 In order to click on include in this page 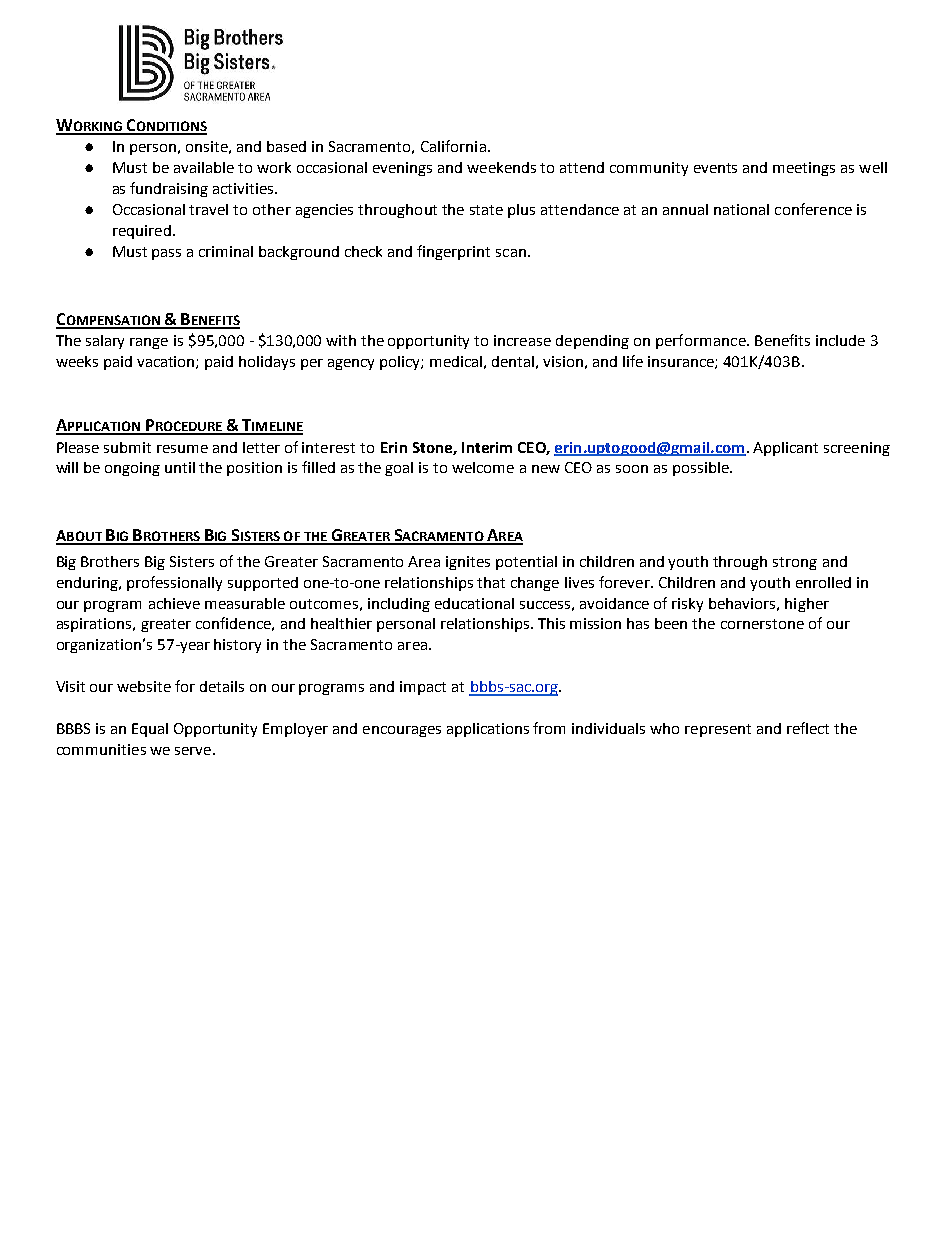, I will do `click(840, 340)`.
